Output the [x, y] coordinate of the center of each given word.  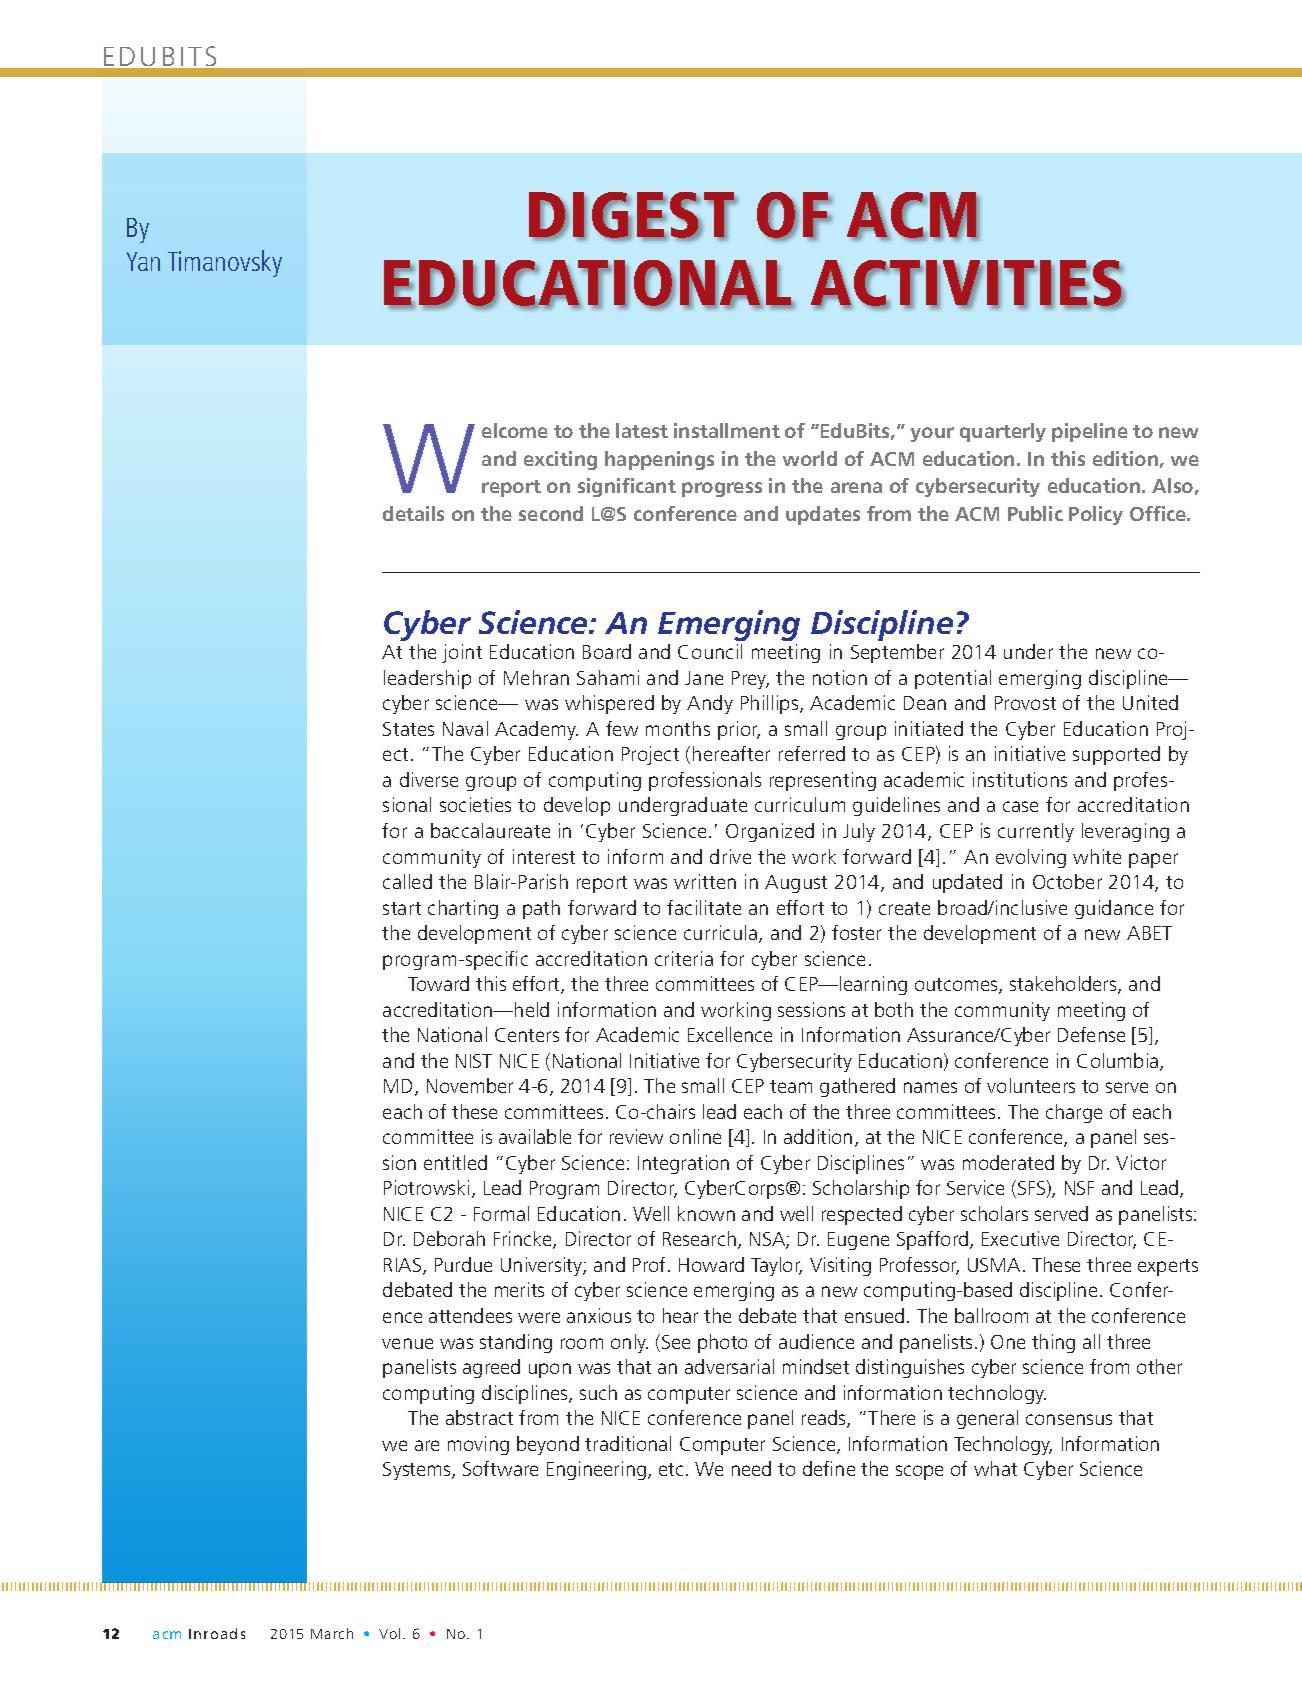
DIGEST [633, 216]
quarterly [1003, 432]
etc [673, 1469]
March [332, 1633]
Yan [143, 261]
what [995, 1468]
